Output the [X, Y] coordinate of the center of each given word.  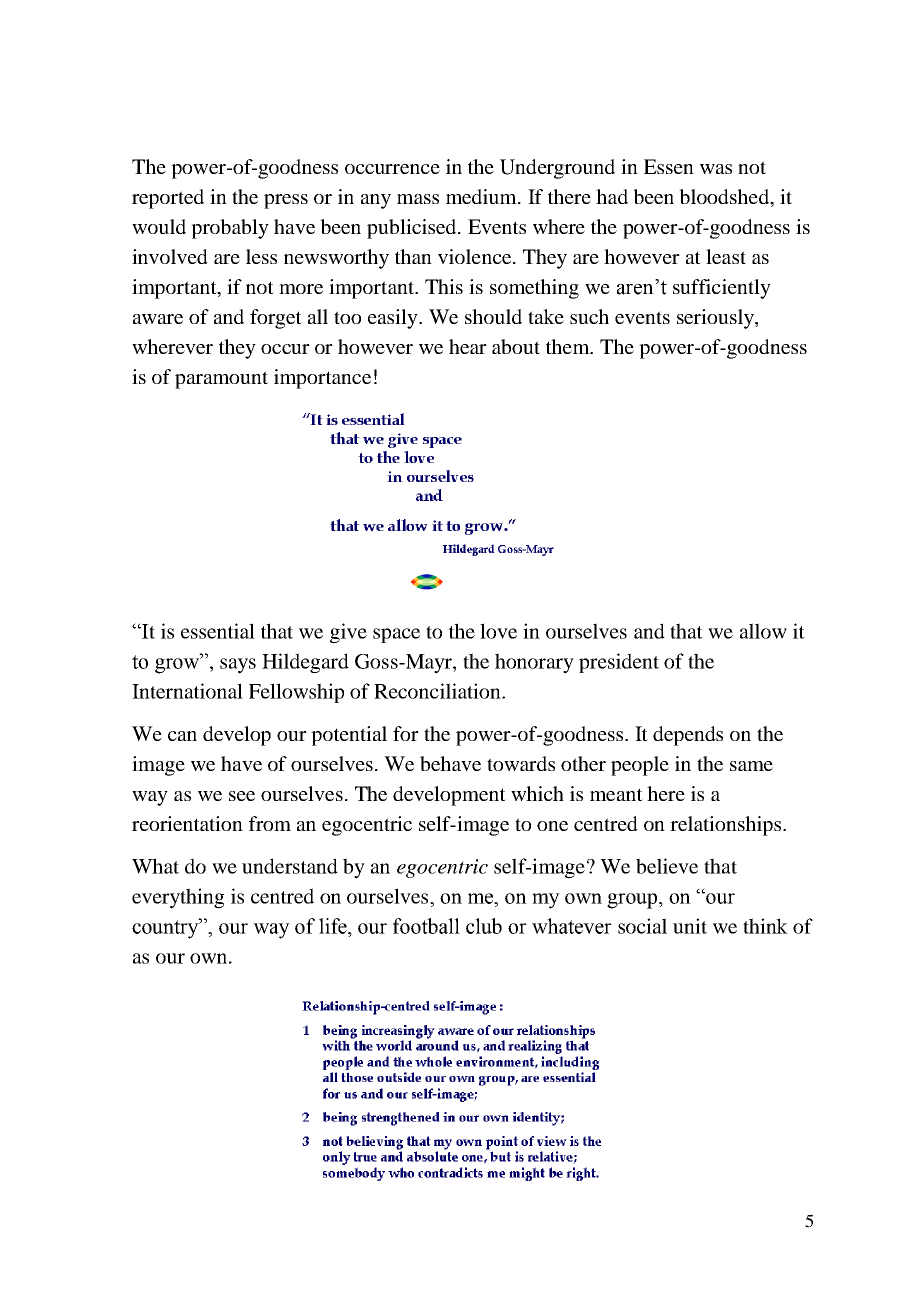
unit [690, 926]
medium [482, 196]
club [484, 926]
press [286, 201]
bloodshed [725, 197]
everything [178, 898]
